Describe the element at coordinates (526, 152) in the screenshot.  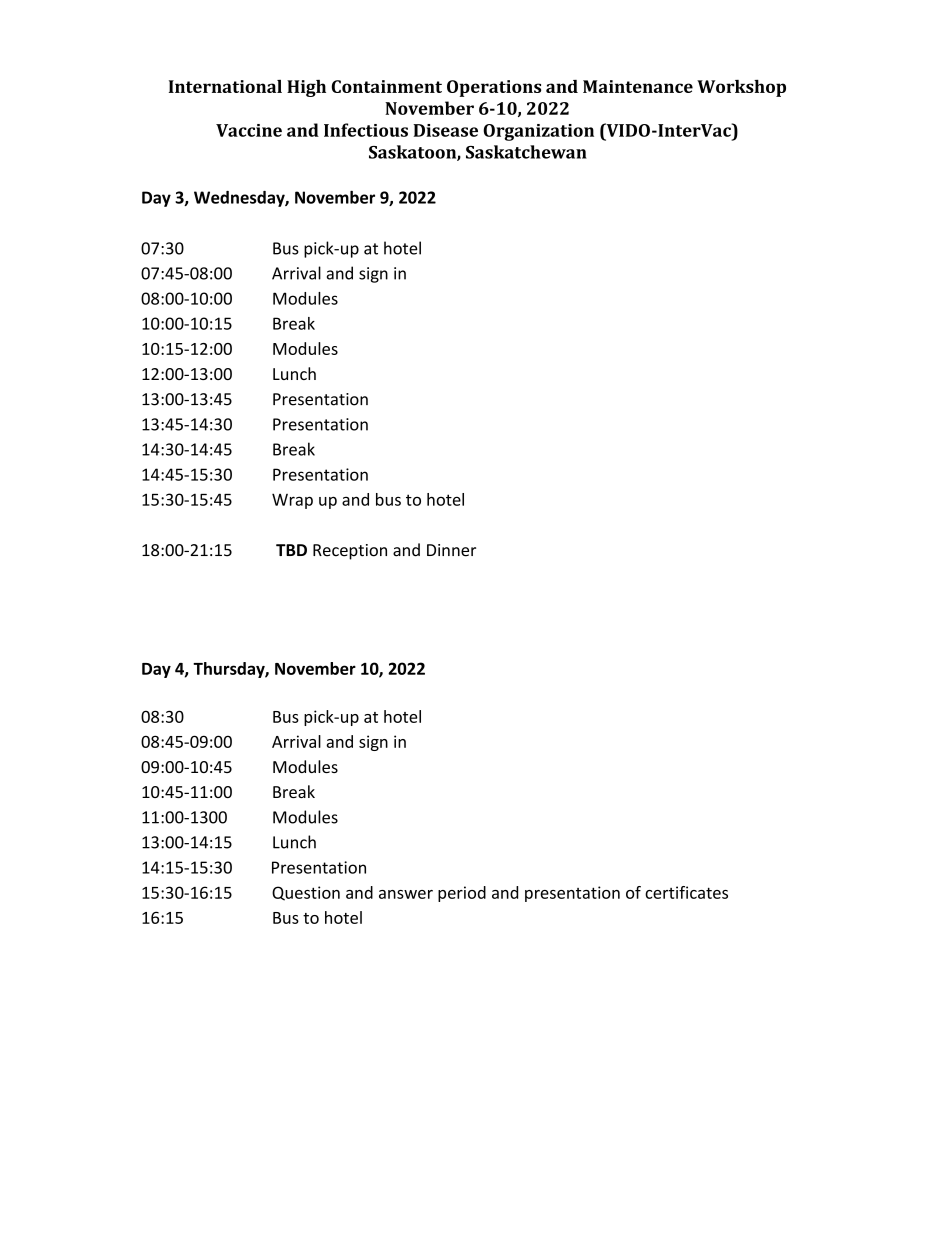
I see `Saskatchewan` at that location.
